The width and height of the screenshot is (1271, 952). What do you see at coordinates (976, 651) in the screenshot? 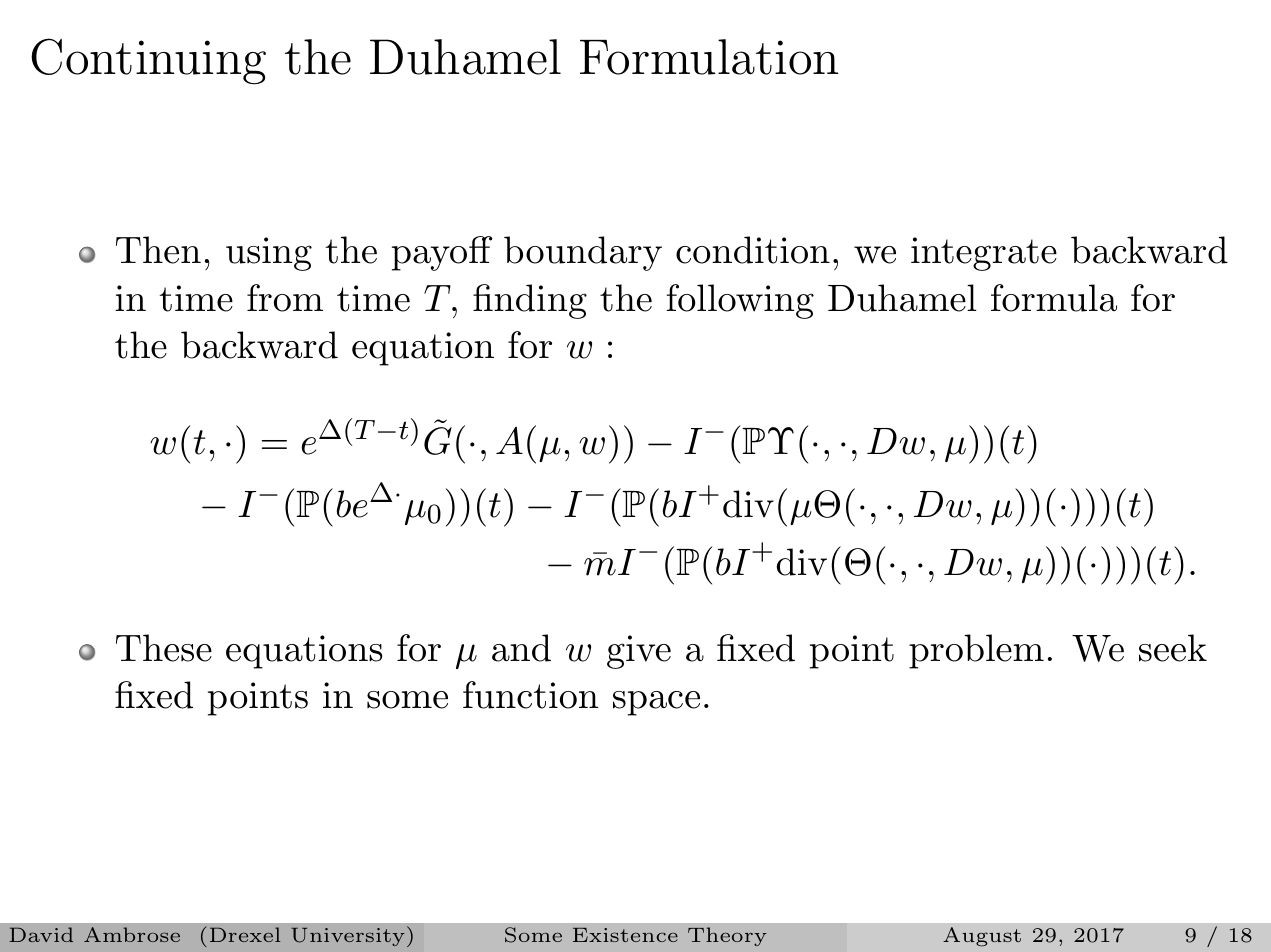
I see `problem` at bounding box center [976, 651].
